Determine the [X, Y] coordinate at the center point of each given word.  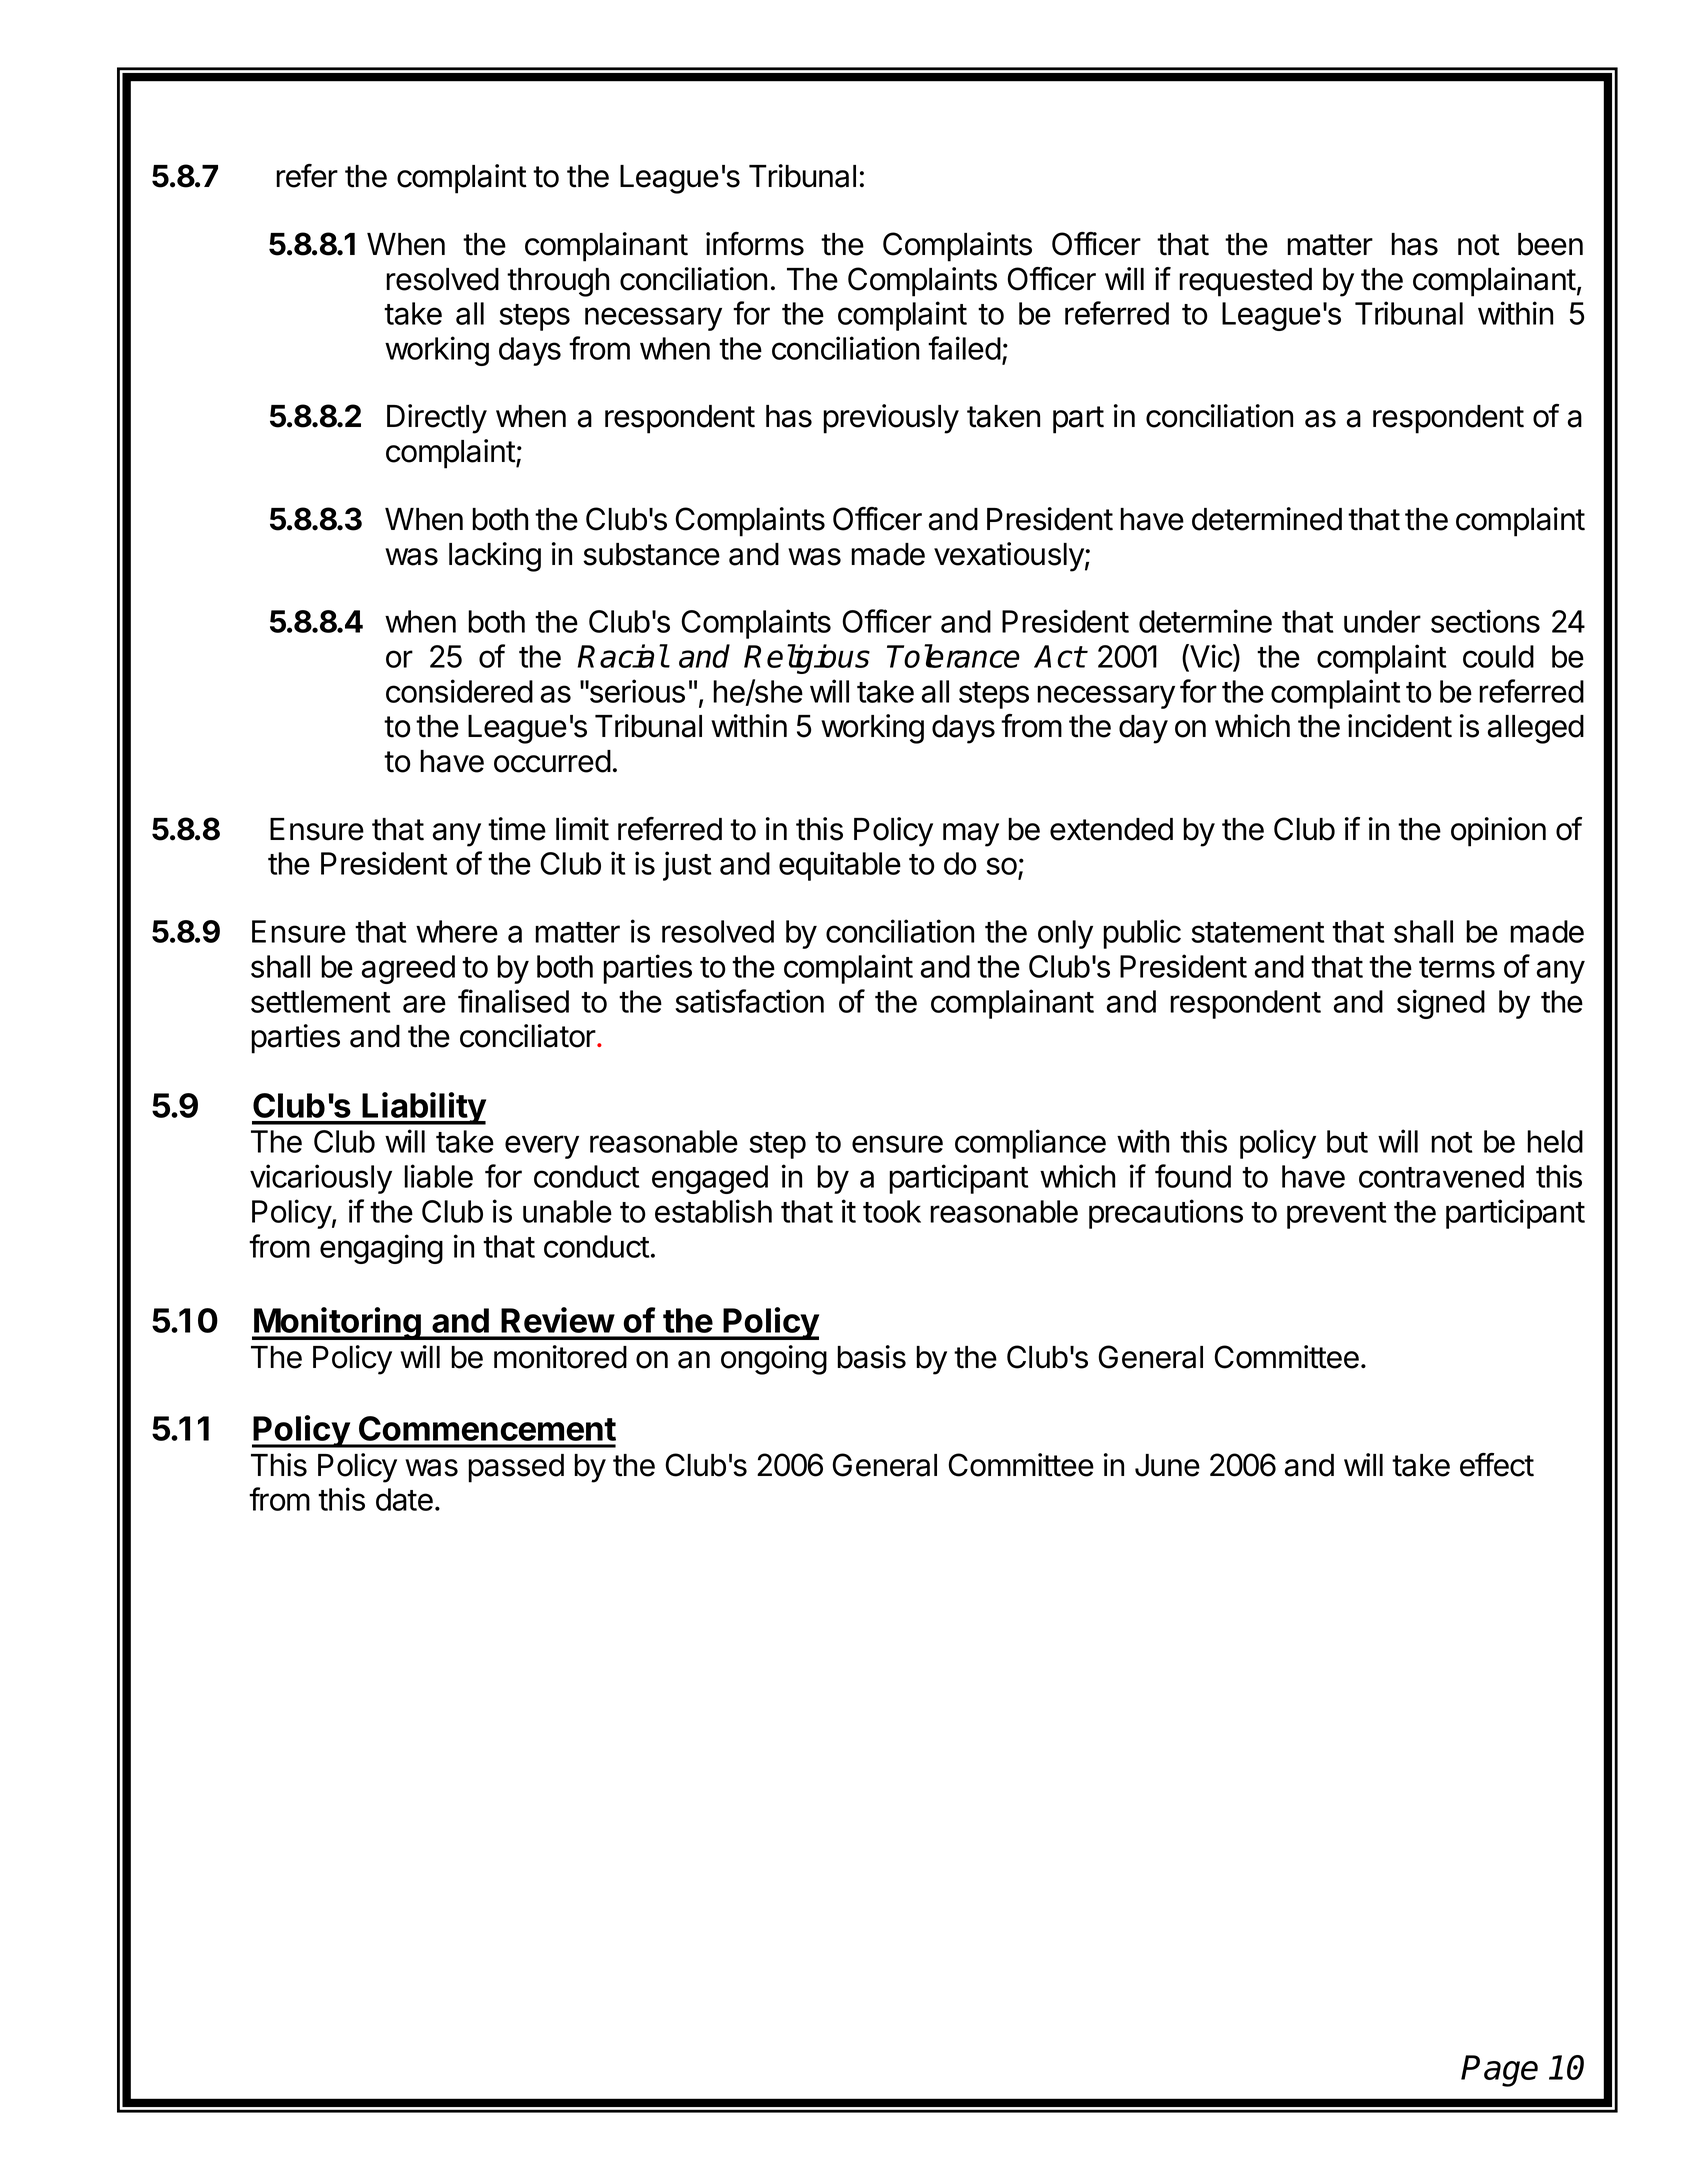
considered [459, 691]
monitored [560, 1357]
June [1167, 1465]
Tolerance [953, 656]
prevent [1336, 1215]
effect [1497, 1465]
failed [964, 348]
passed [516, 1468]
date [404, 1499]
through [558, 282]
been [1550, 244]
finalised [513, 1001]
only [1065, 934]
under [1382, 621]
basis [871, 1357]
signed [1441, 1004]
